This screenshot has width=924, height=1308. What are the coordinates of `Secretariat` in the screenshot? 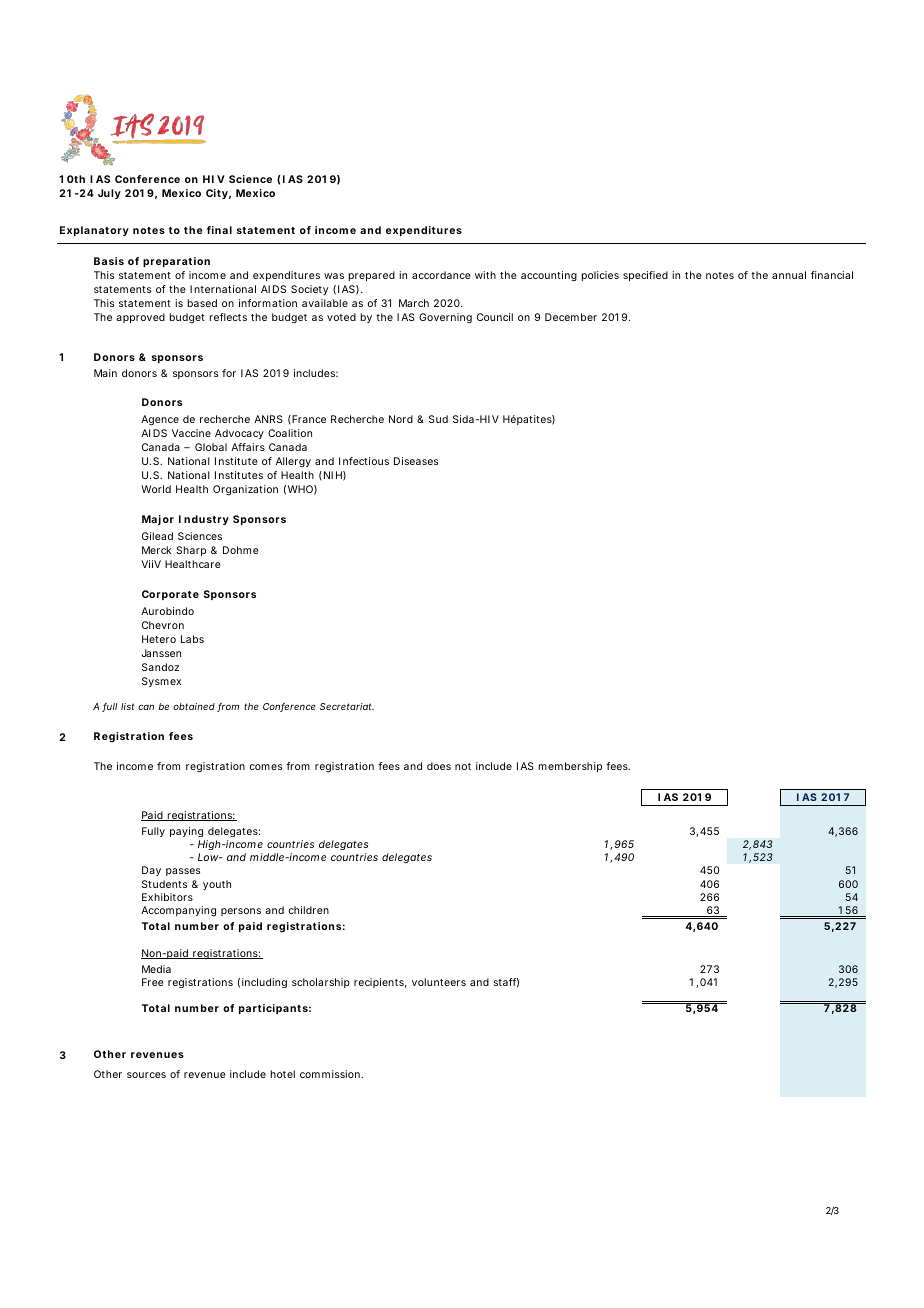 It's located at (347, 706).
